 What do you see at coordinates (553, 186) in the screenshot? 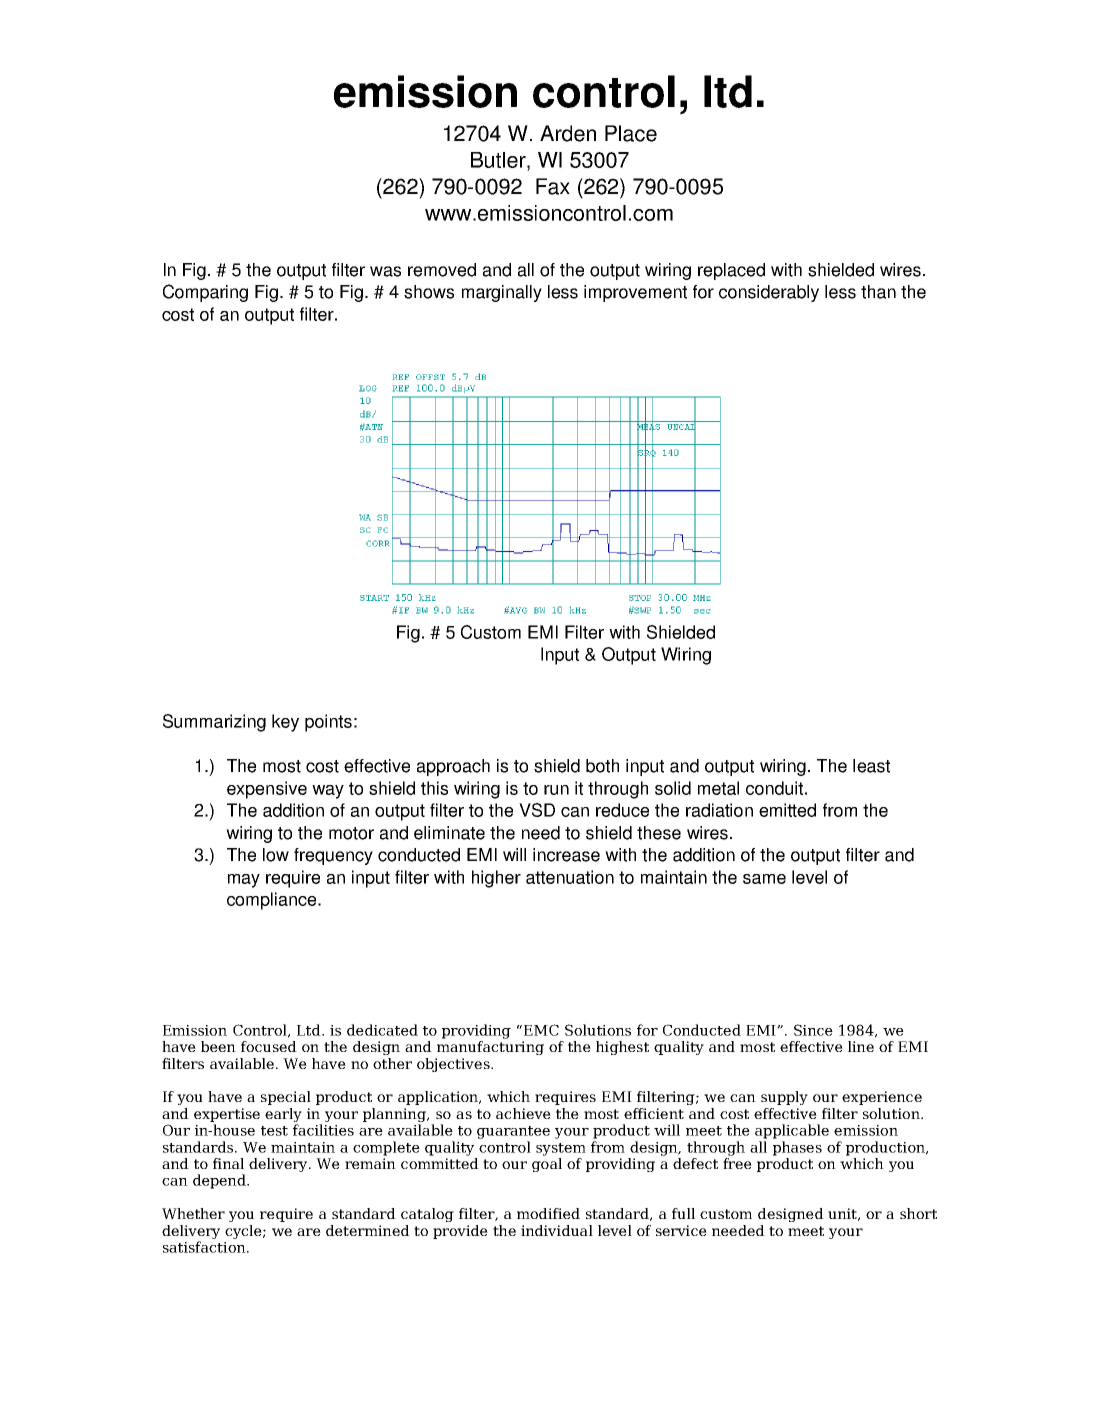
I see `Fax` at bounding box center [553, 186].
